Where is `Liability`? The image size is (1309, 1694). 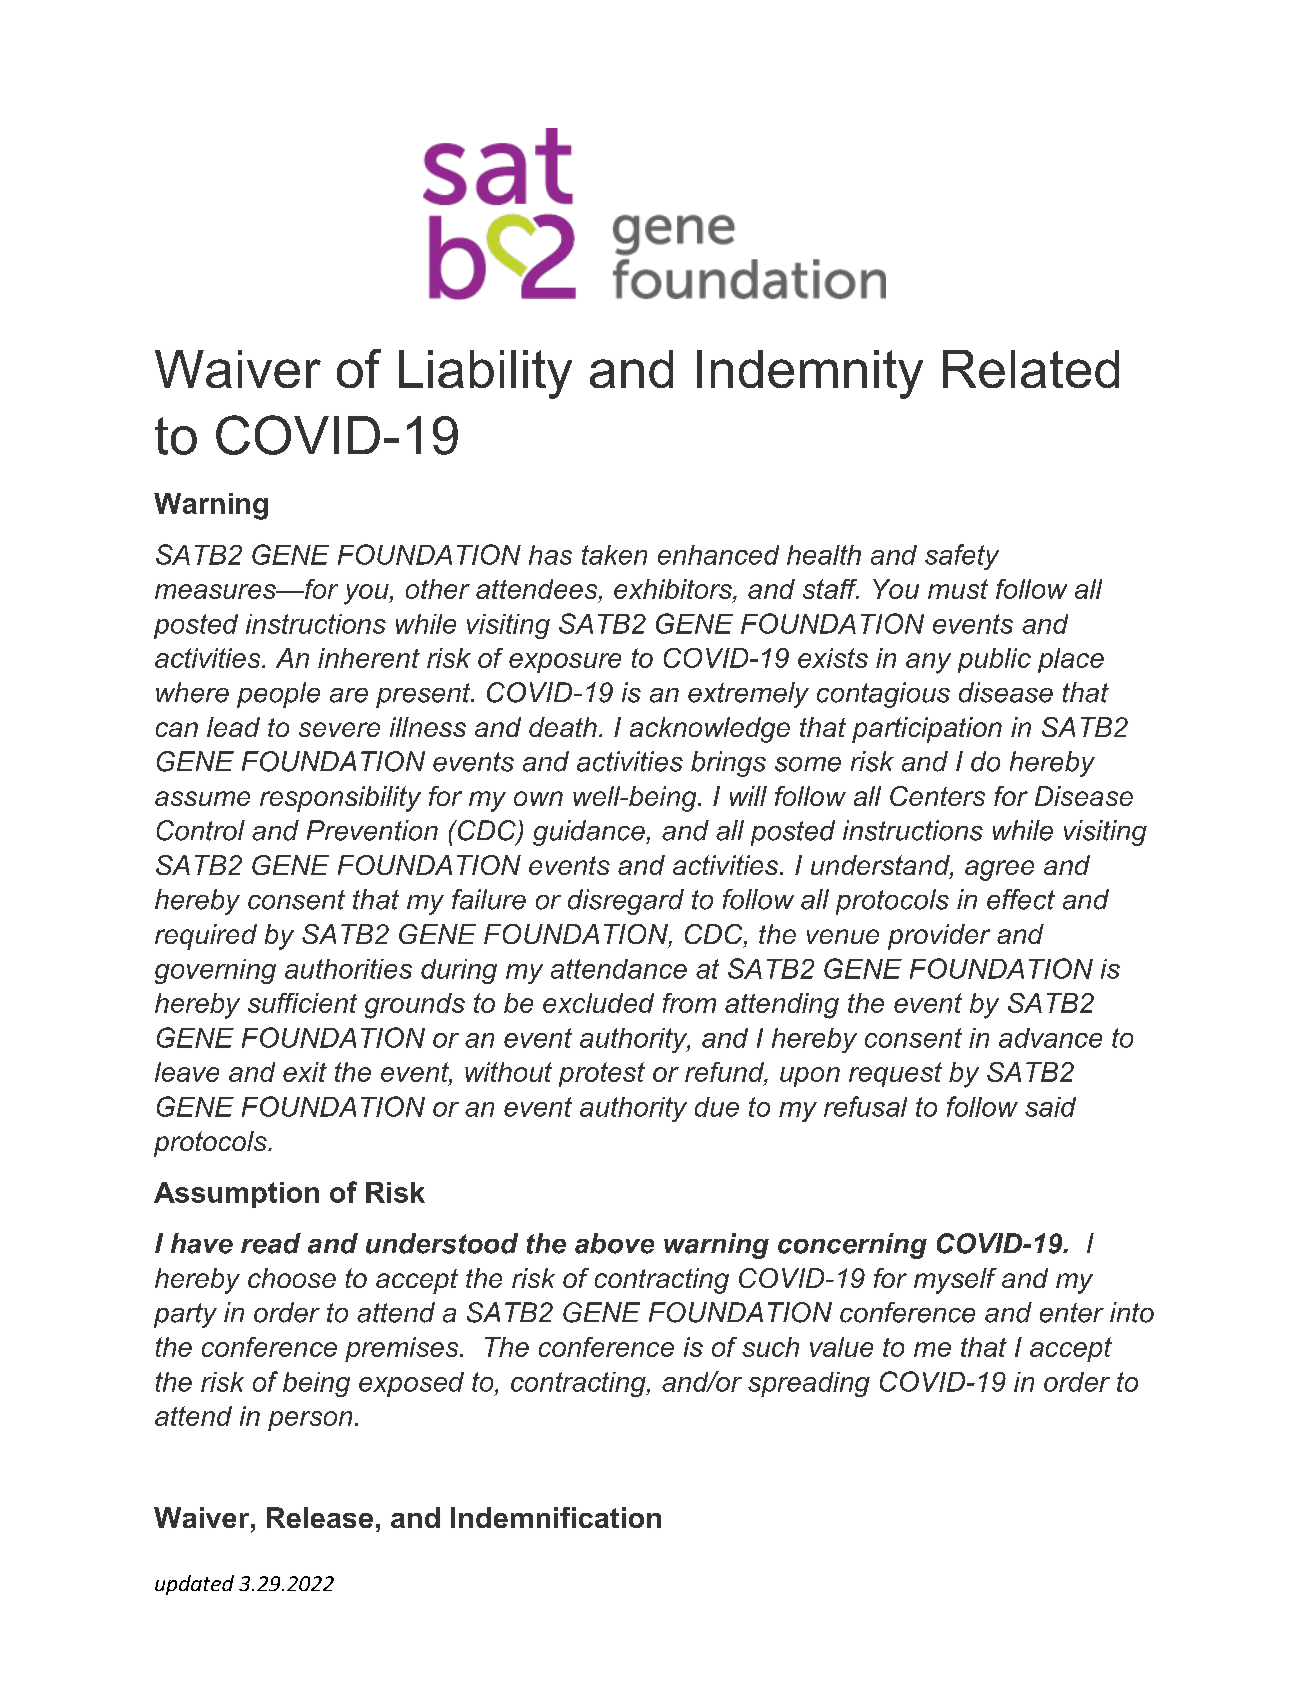 Liability is located at coordinates (485, 374).
